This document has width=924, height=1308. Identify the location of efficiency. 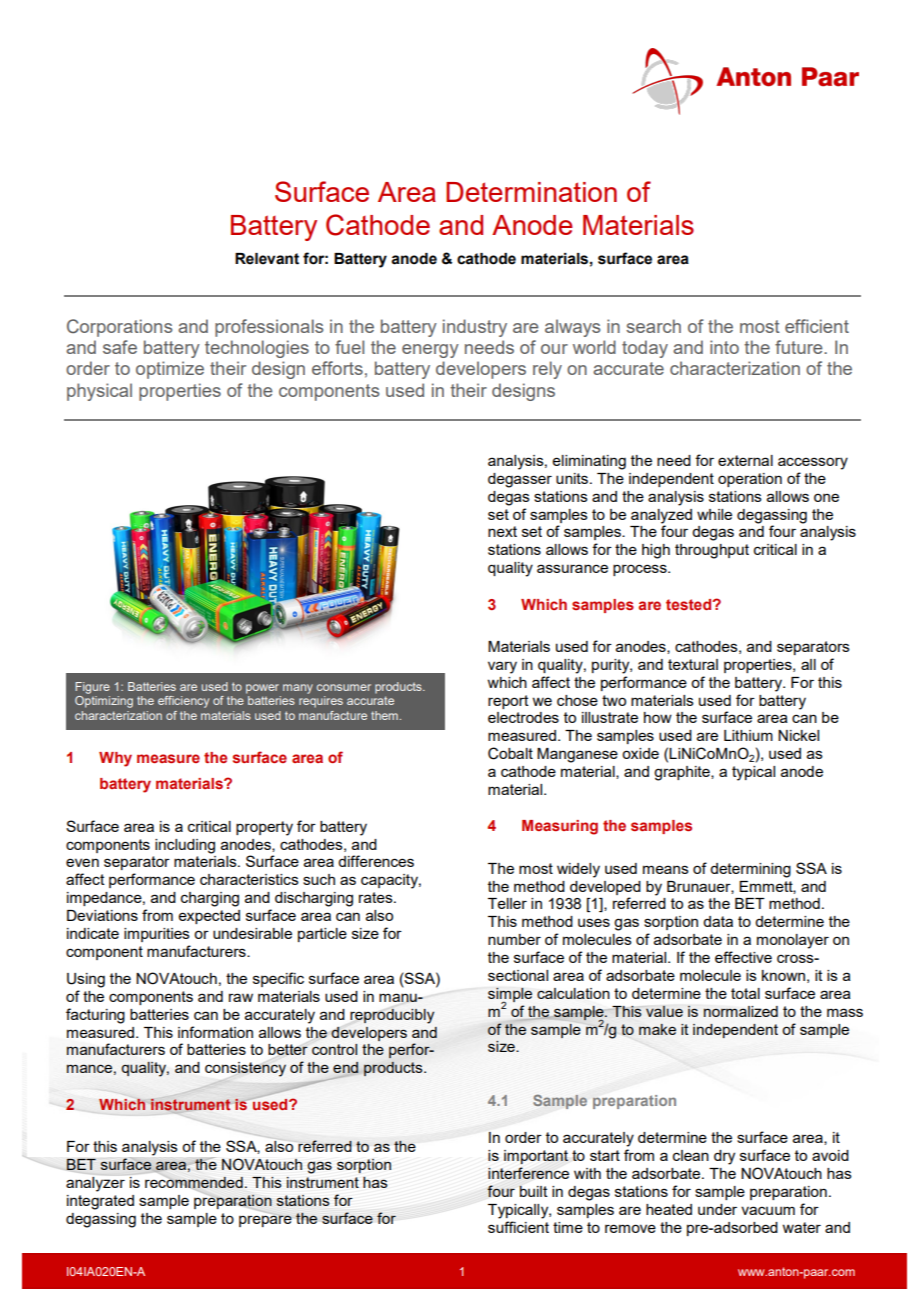
(183, 702).
